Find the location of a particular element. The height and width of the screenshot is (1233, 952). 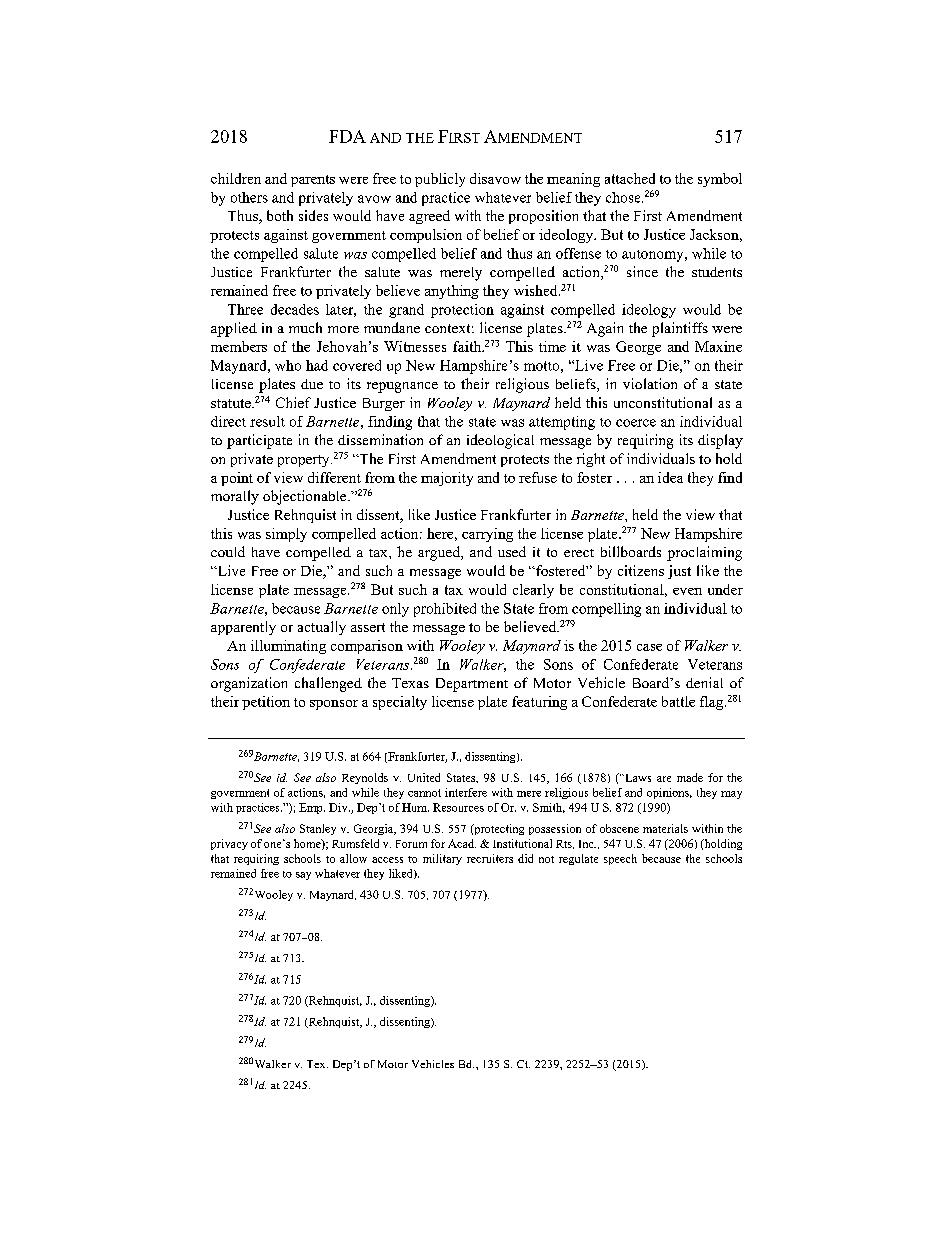

ideological is located at coordinates (500, 441).
